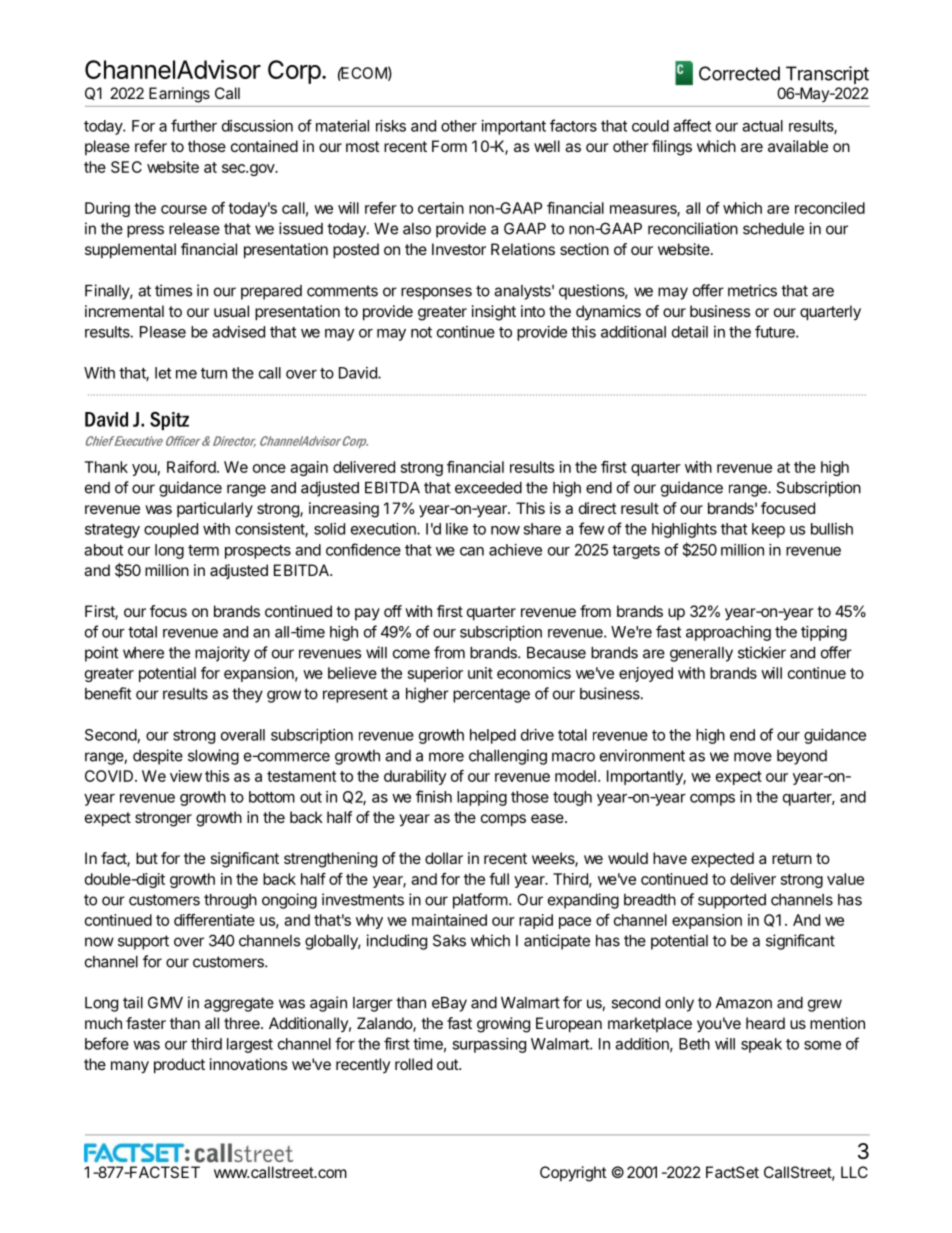 This screenshot has width=952, height=1233. What do you see at coordinates (179, 95) in the screenshot?
I see `Earnings` at bounding box center [179, 95].
